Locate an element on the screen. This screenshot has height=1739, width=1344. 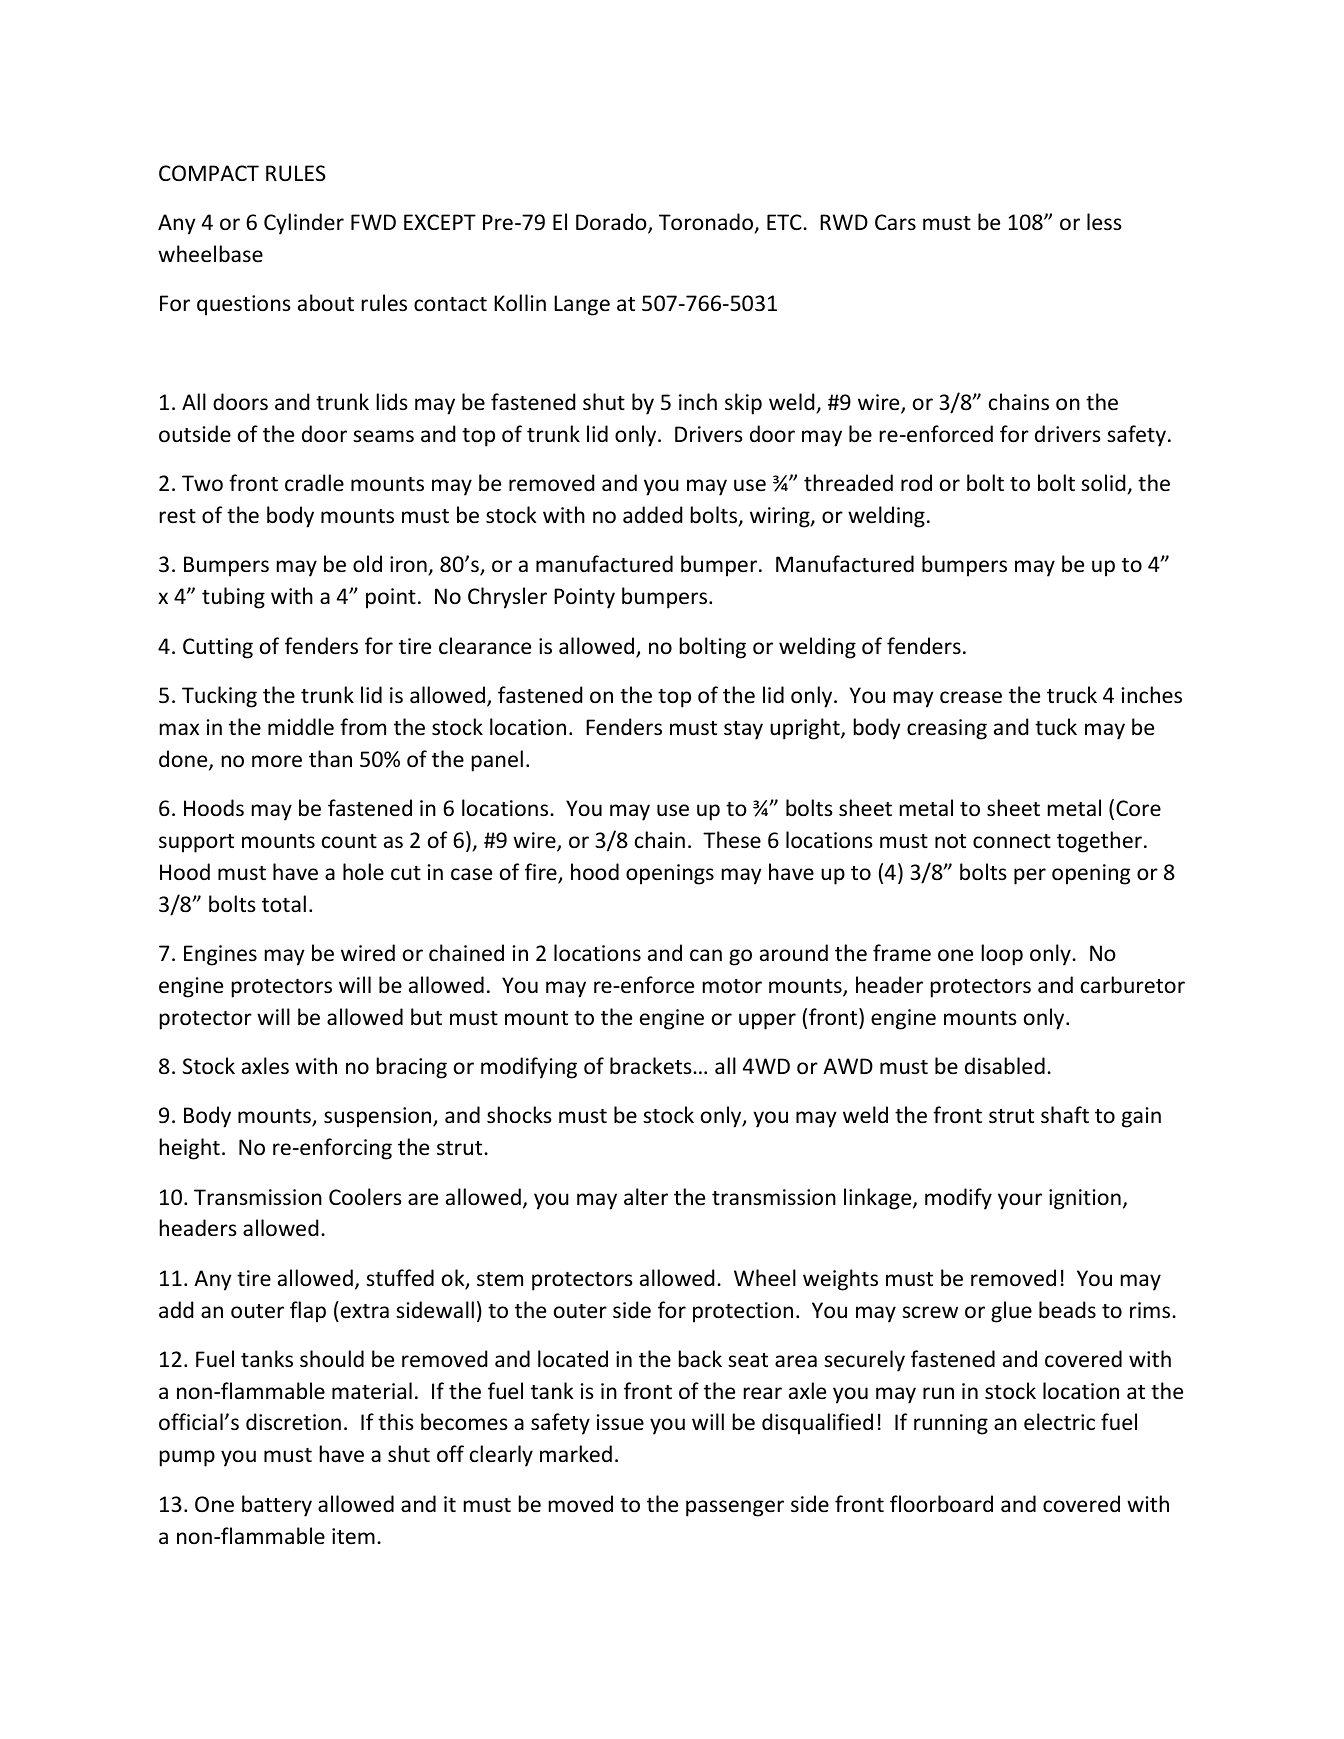
battery is located at coordinates (277, 1506).
